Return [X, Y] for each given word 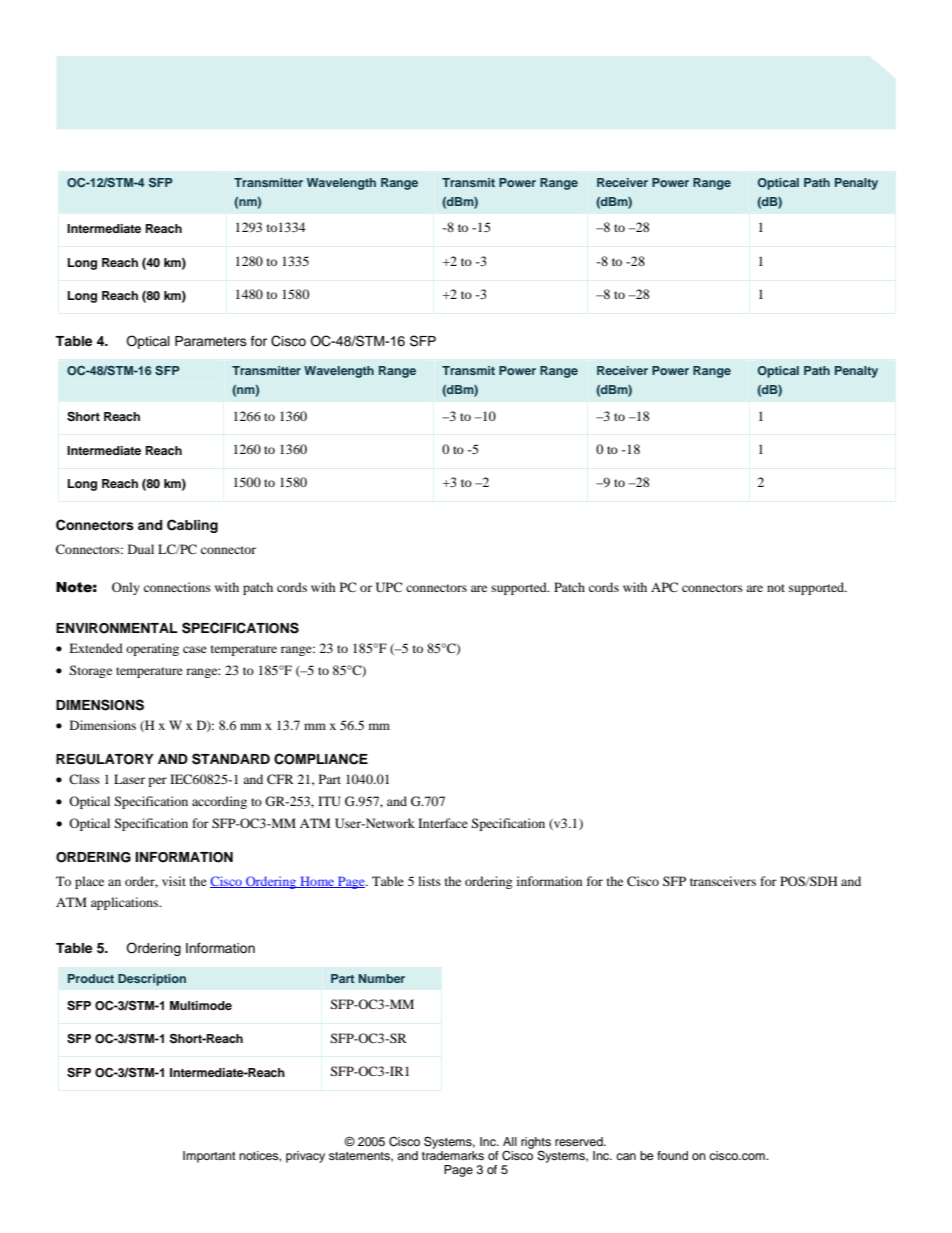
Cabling [192, 526]
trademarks [453, 1155]
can [626, 1156]
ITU [329, 801]
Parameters [211, 341]
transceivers [723, 881]
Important [209, 1157]
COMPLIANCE [321, 759]
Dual [141, 549]
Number [382, 978]
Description [152, 980]
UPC [389, 587]
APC [664, 587]
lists [429, 881]
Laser [129, 779]
